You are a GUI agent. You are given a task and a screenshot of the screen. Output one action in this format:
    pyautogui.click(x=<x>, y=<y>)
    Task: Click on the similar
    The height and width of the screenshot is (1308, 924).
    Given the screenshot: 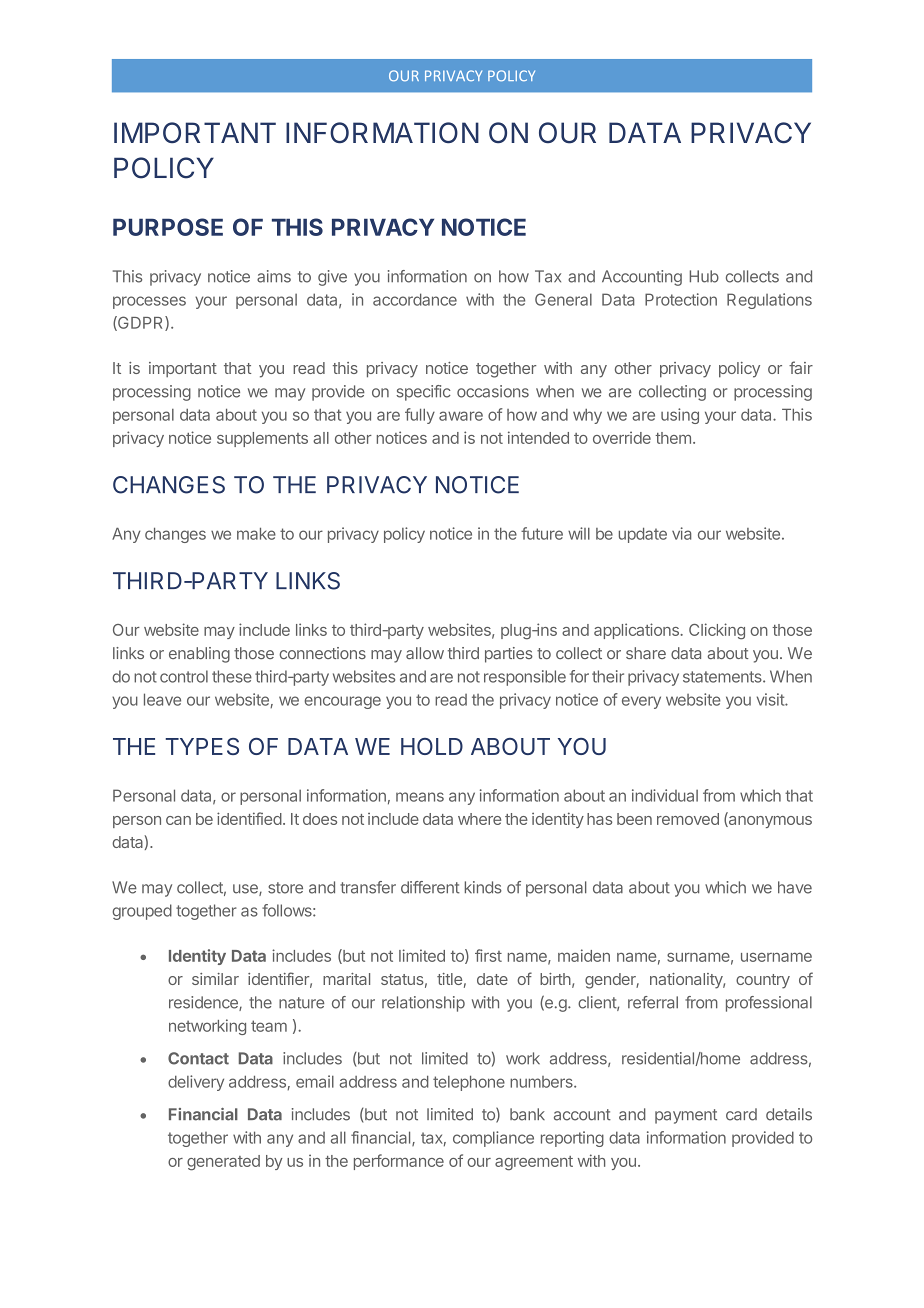 What is the action you would take?
    pyautogui.click(x=215, y=979)
